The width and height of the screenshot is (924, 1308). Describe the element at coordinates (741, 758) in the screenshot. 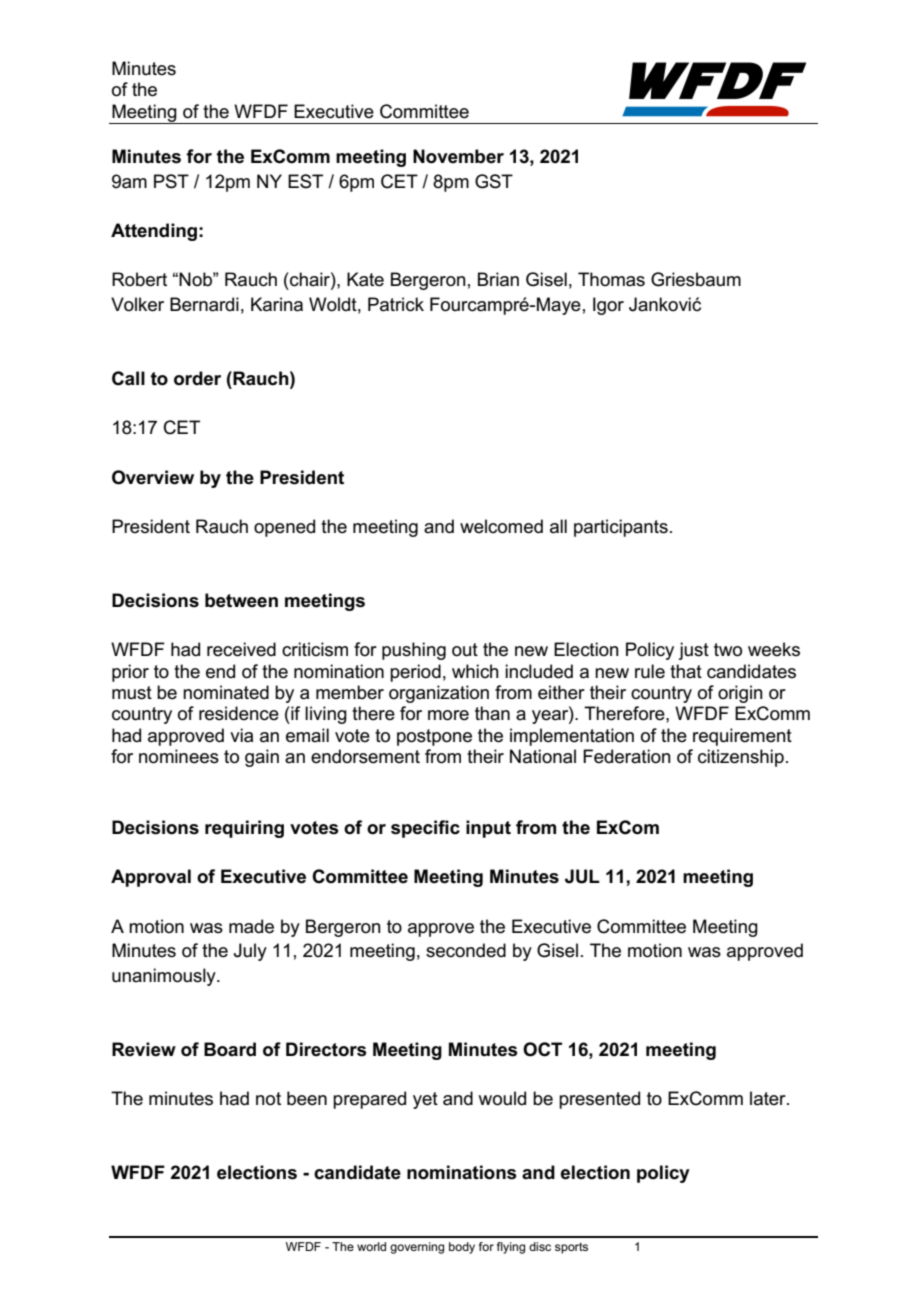

I see `citizenship` at that location.
